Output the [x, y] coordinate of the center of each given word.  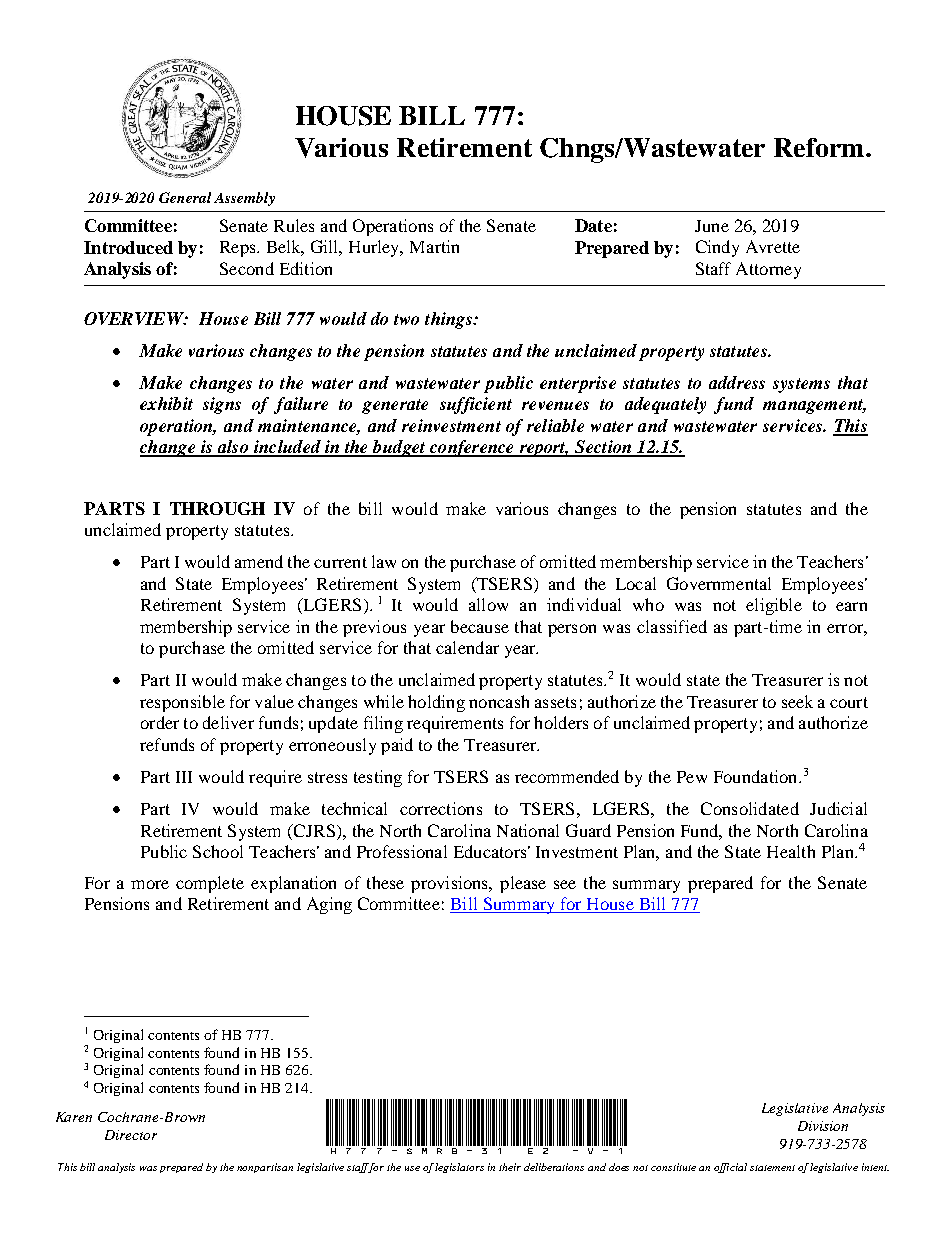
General [185, 197]
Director [131, 1135]
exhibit [166, 403]
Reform [819, 147]
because [480, 626]
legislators [459, 1168]
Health [791, 851]
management [814, 406]
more [150, 884]
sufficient [476, 405]
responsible [182, 703]
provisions [451, 884]
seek [797, 701]
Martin [434, 246]
